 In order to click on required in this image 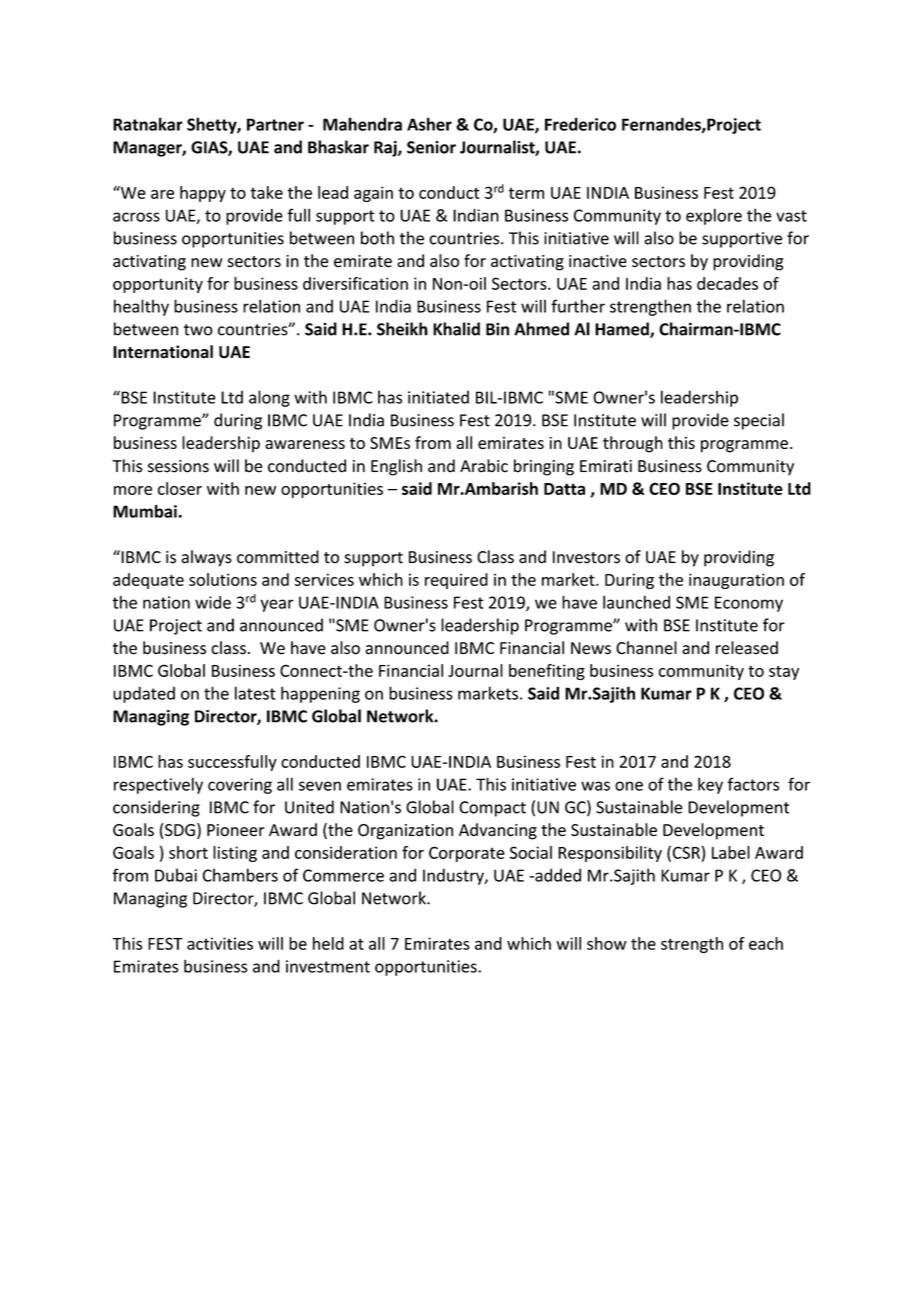, I will do `click(456, 581)`.
